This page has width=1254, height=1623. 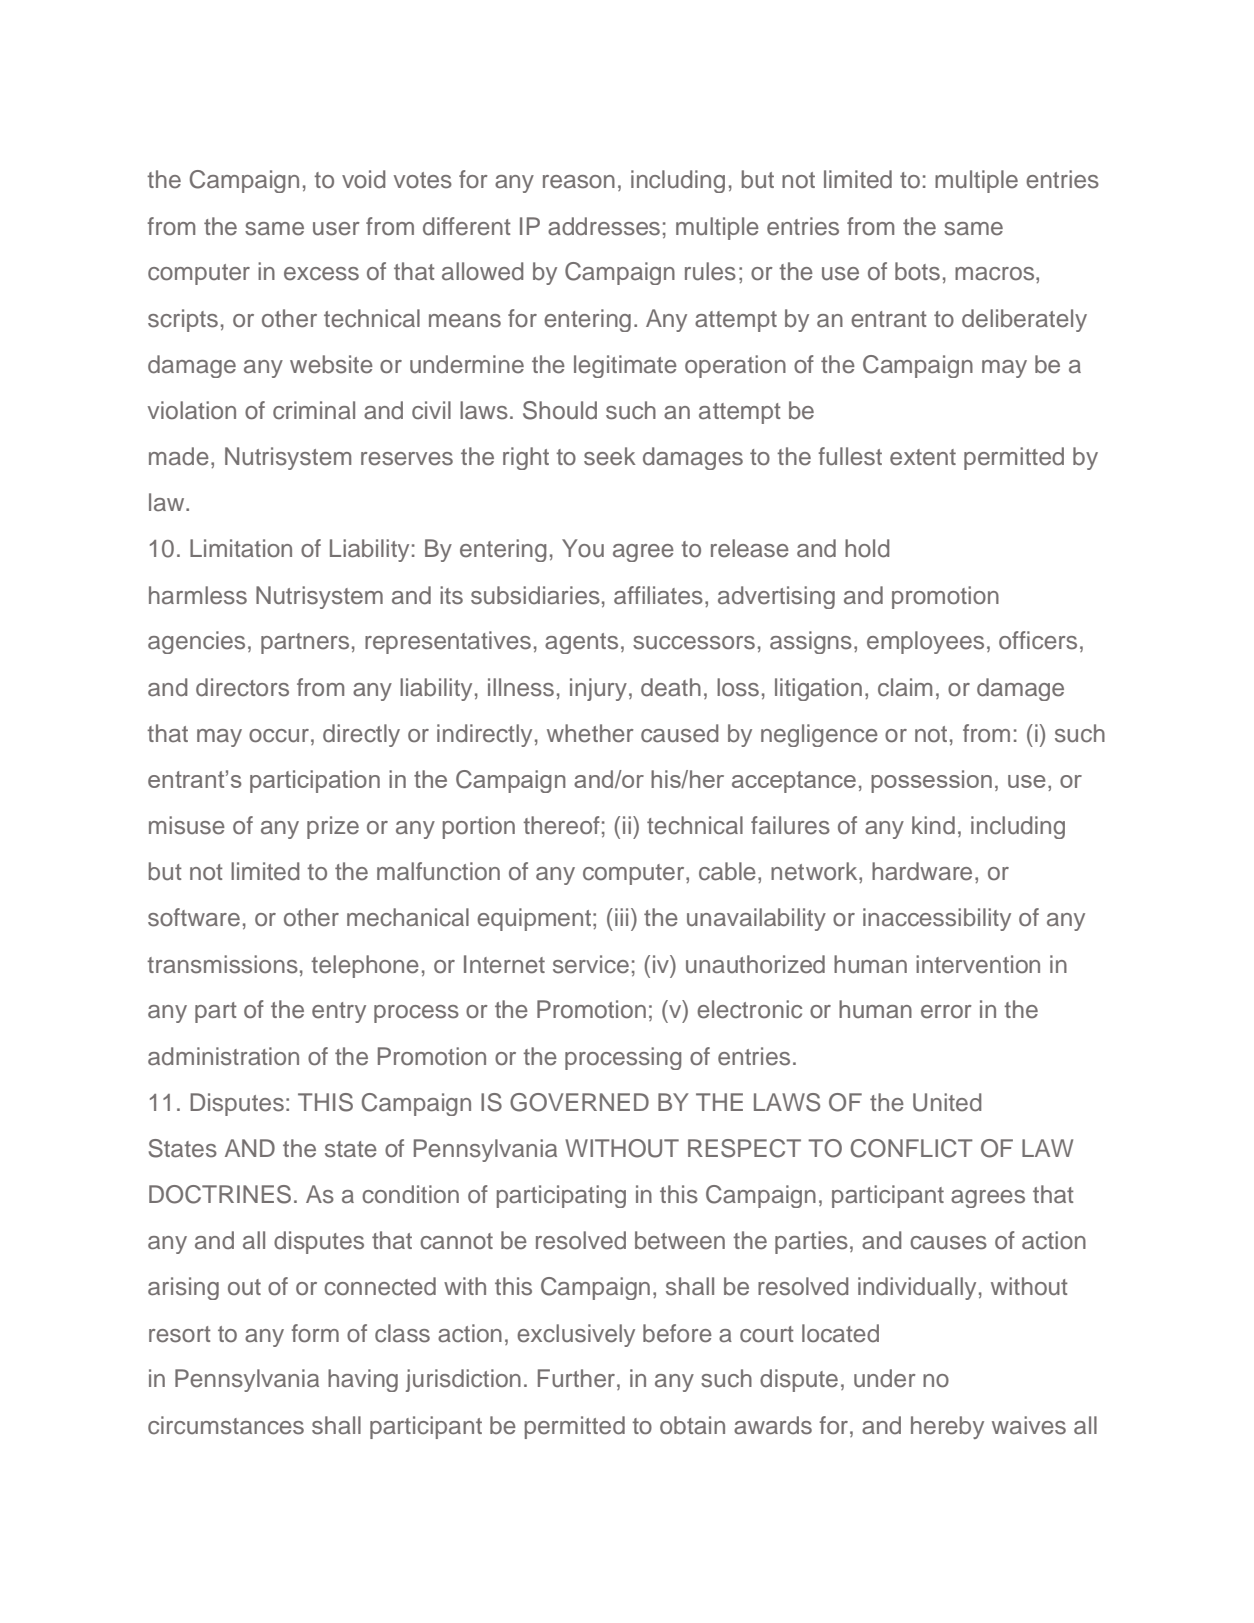 What do you see at coordinates (336, 229) in the page?
I see `user` at bounding box center [336, 229].
